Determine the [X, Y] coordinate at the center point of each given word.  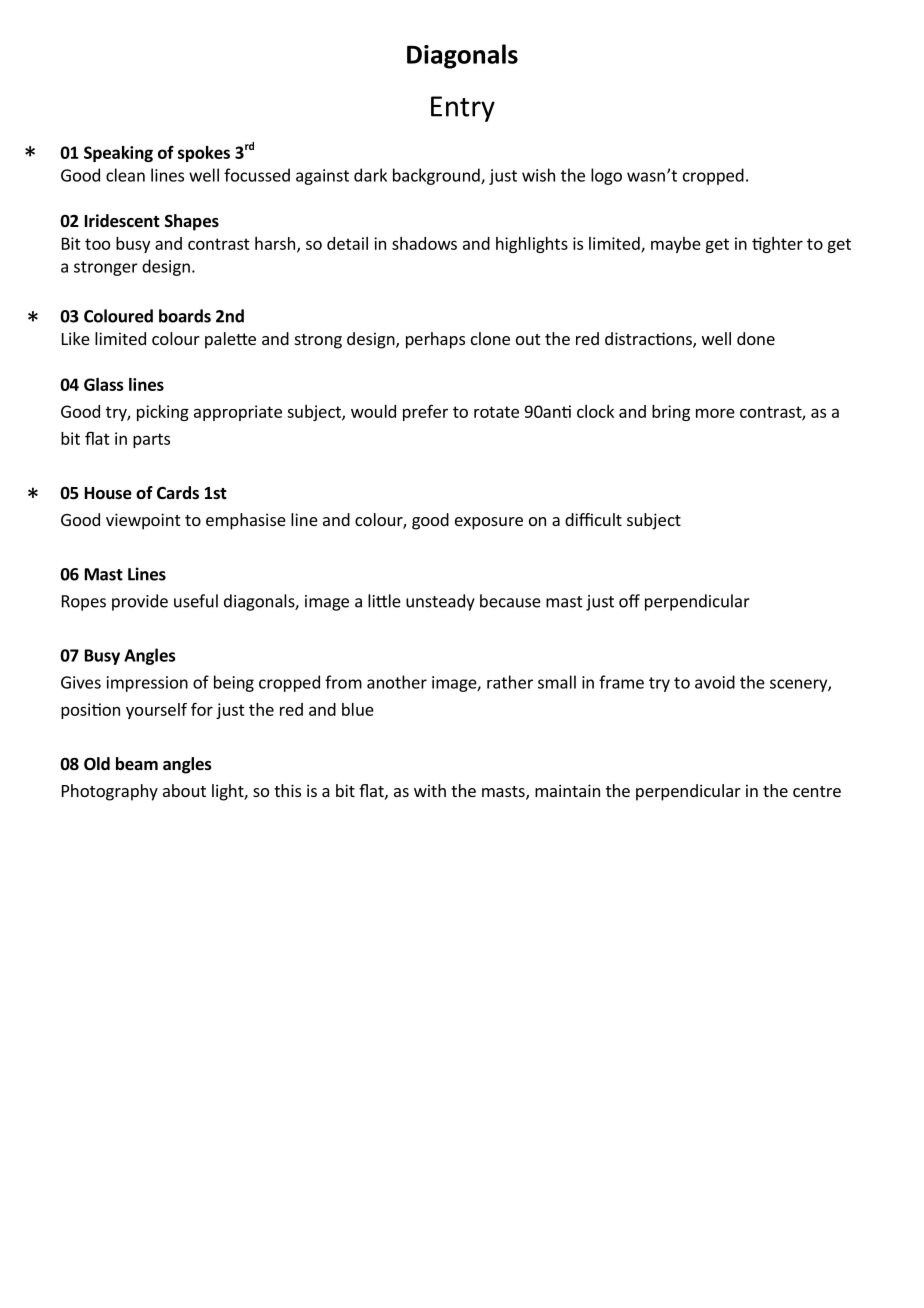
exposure [489, 523]
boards [185, 316]
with [430, 790]
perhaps [435, 340]
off [629, 601]
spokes [204, 154]
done [756, 338]
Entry [463, 109]
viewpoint [143, 521]
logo [606, 176]
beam [137, 764]
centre [817, 791]
